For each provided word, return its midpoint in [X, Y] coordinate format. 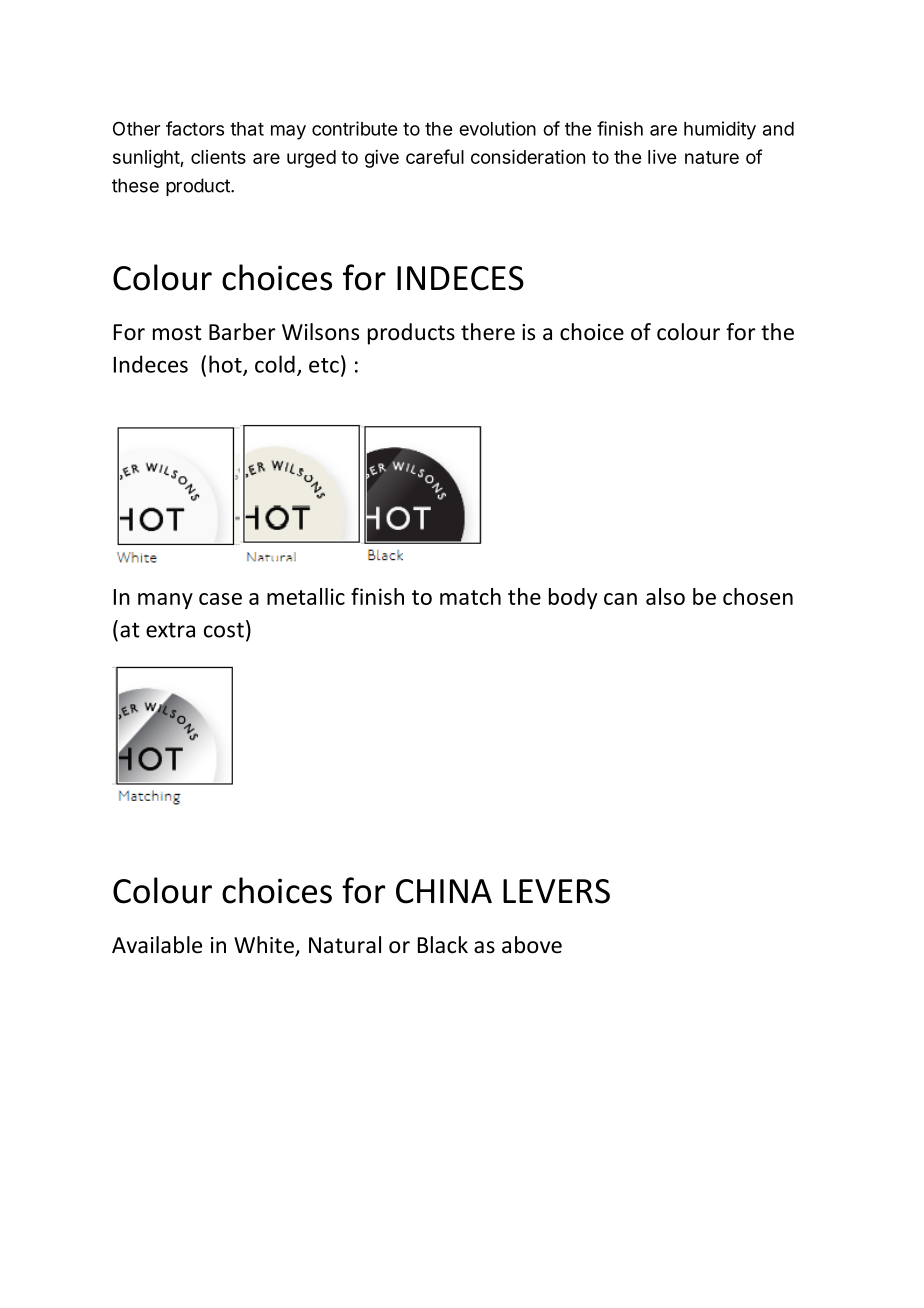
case [220, 599]
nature [712, 157]
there [488, 332]
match [470, 596]
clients [218, 157]
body [573, 598]
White [265, 946]
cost [224, 630]
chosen [758, 596]
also [665, 596]
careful [435, 156]
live [662, 156]
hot [226, 365]
